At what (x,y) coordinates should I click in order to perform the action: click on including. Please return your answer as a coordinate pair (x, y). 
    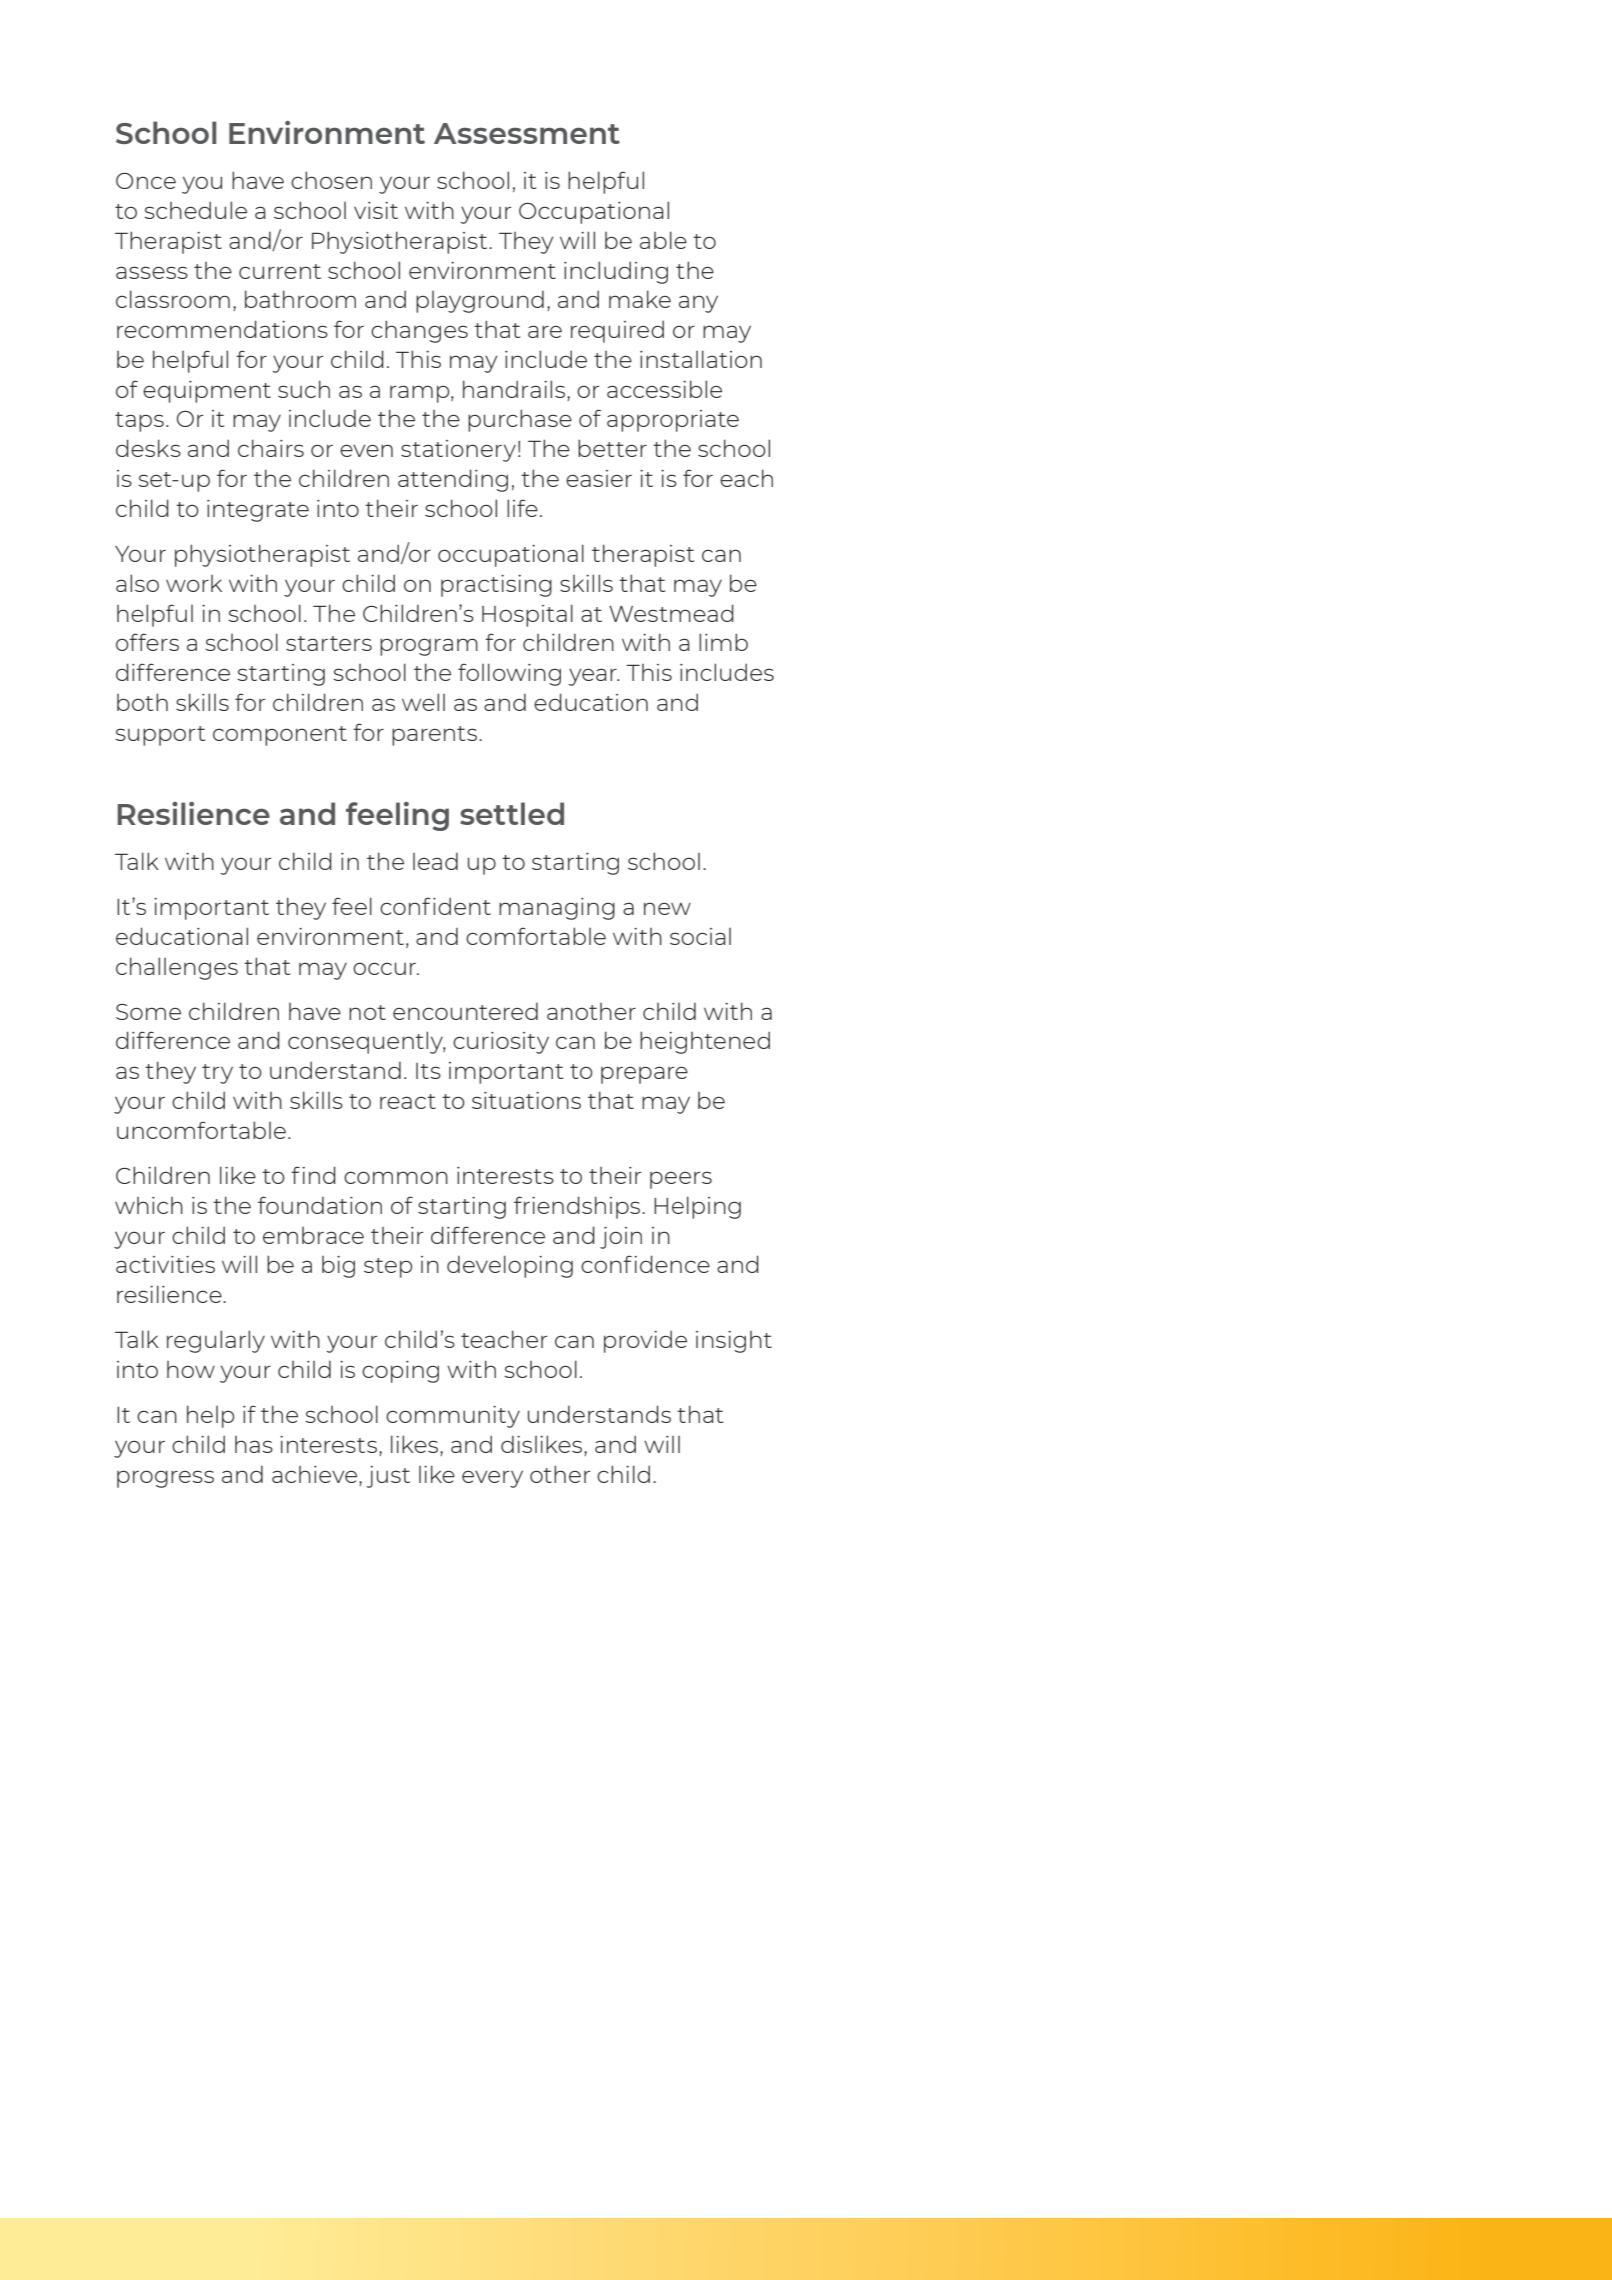
    Looking at the image, I should click on (616, 272).
